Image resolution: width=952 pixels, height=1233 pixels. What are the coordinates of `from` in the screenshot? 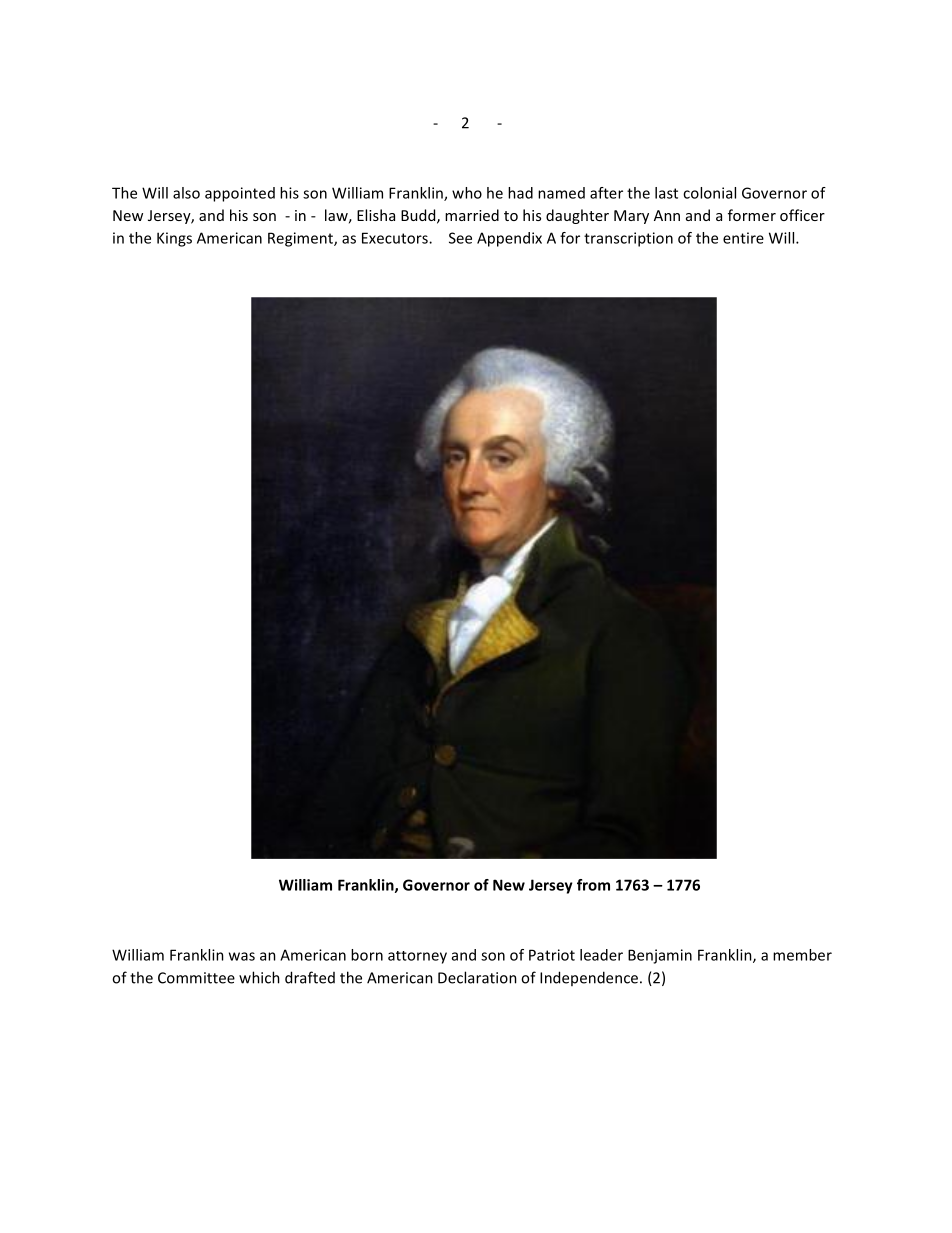 It's located at (593, 885).
